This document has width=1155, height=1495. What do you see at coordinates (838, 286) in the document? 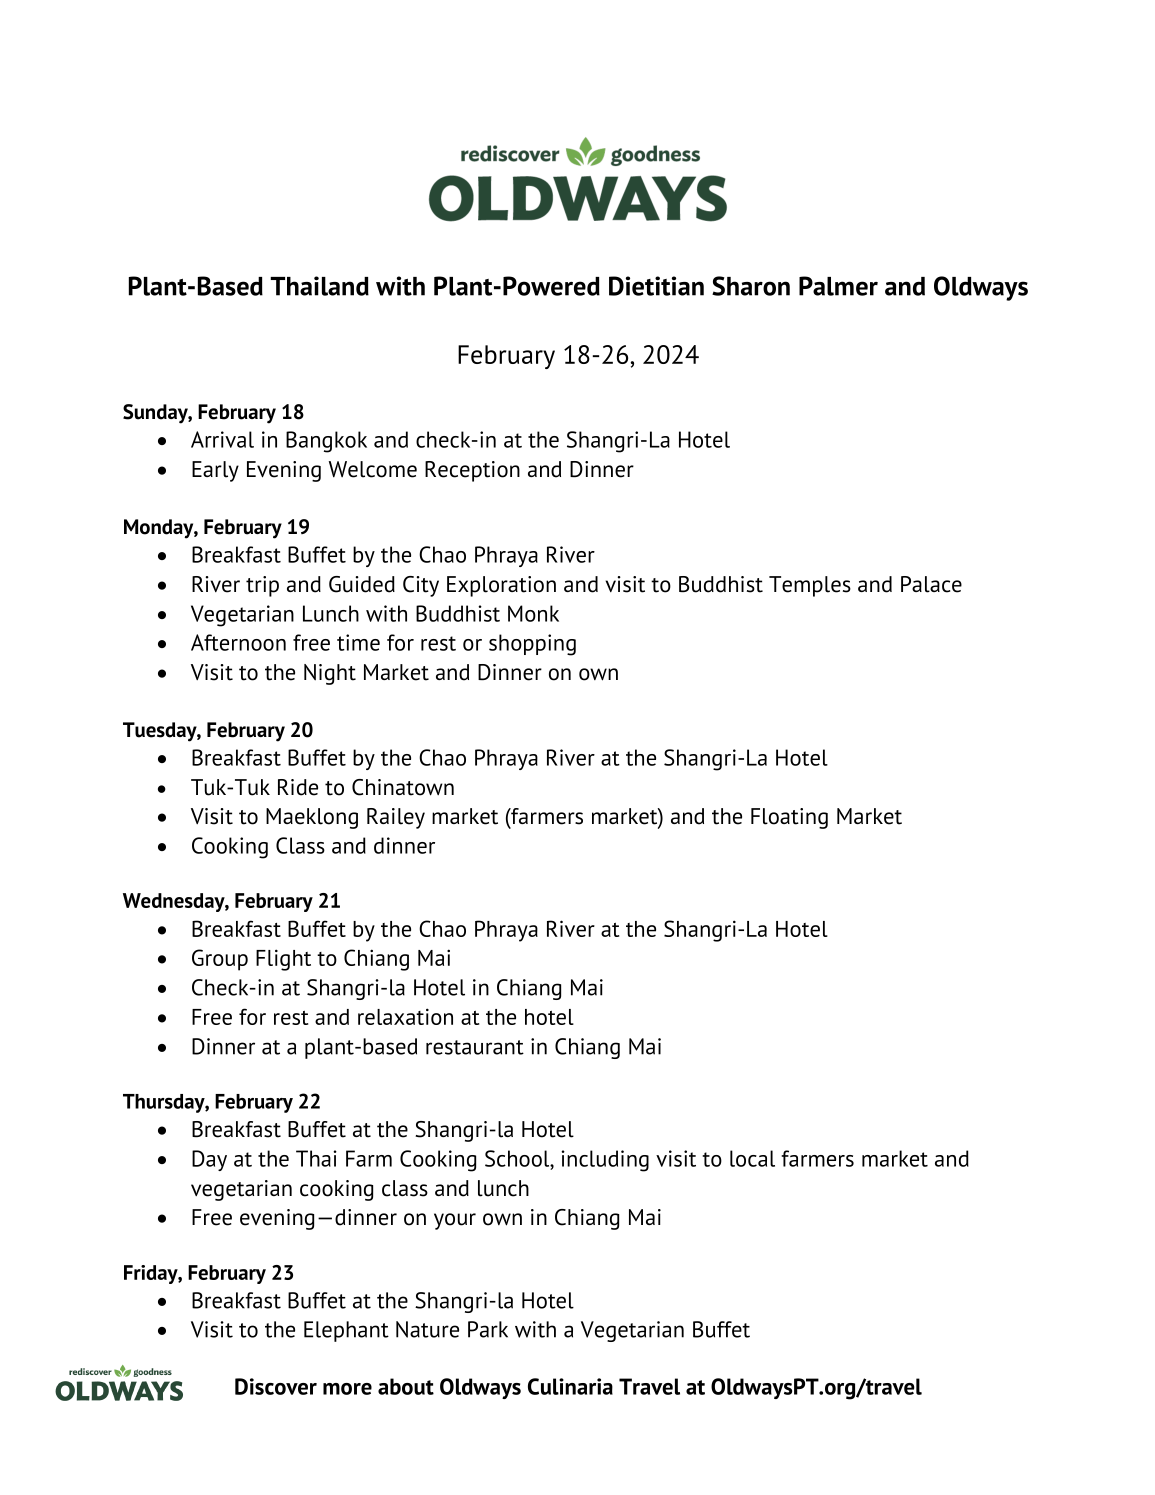
I see `Palmer` at bounding box center [838, 286].
